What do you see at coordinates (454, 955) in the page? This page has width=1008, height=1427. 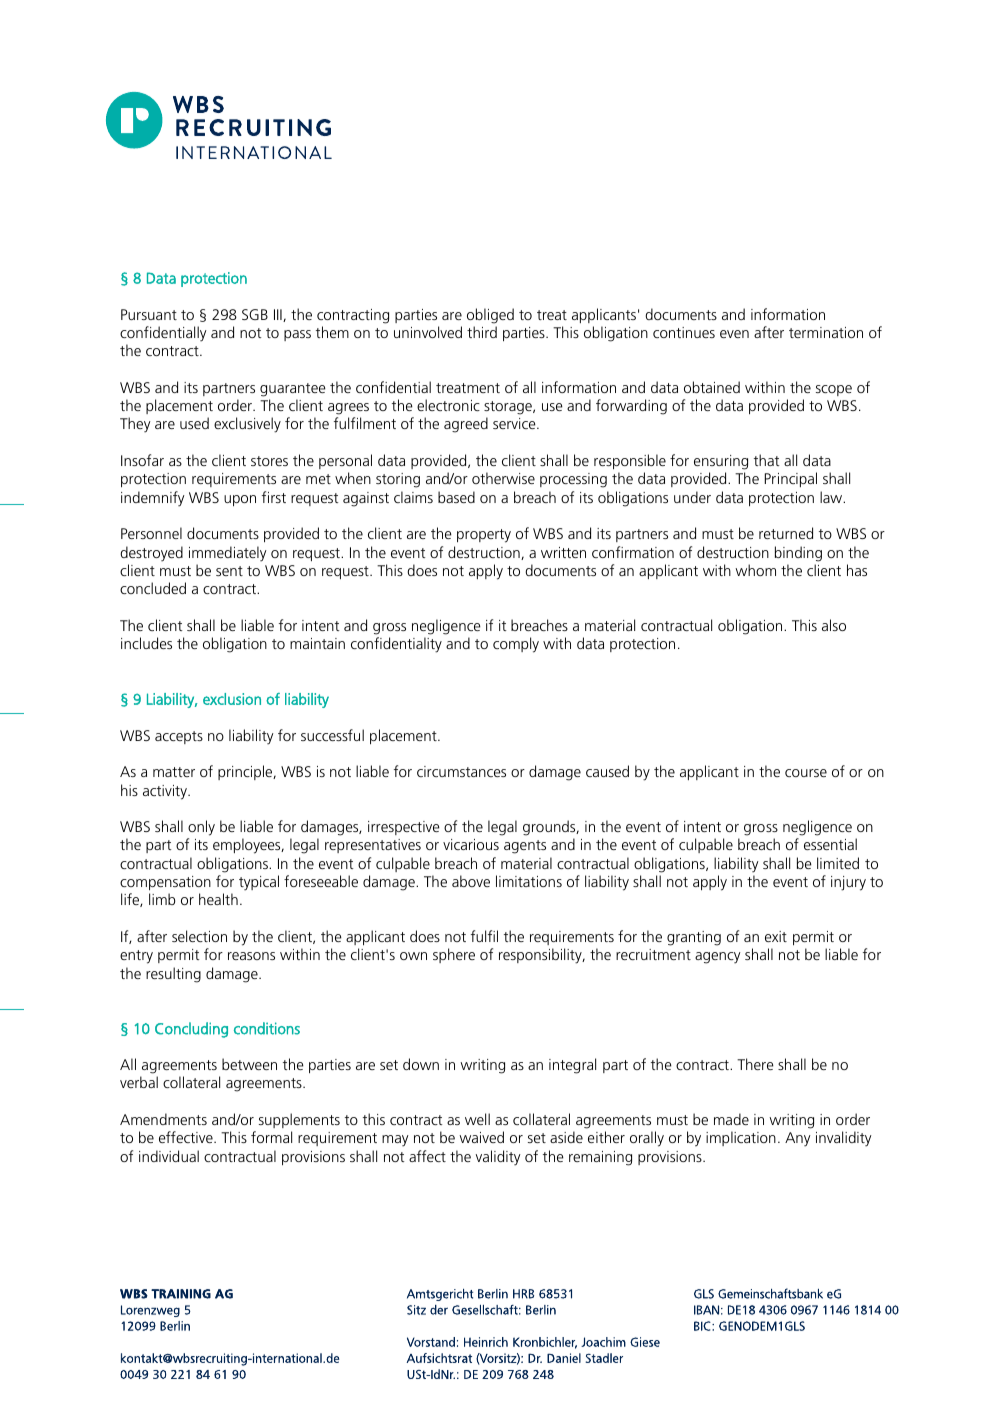 I see `sphere` at bounding box center [454, 955].
